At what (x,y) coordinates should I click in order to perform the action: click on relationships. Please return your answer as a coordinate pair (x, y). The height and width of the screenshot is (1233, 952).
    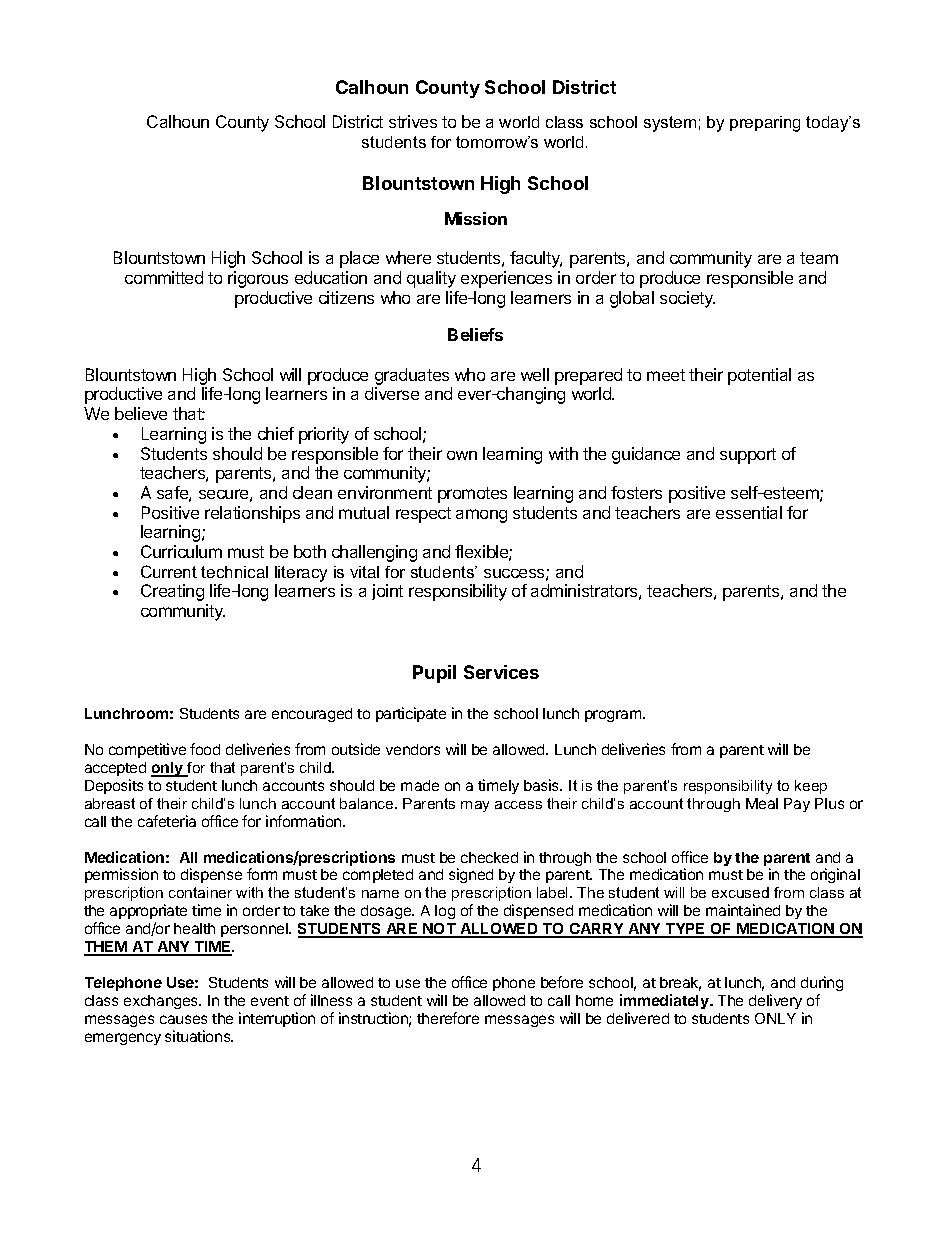
    Looking at the image, I should click on (252, 514).
